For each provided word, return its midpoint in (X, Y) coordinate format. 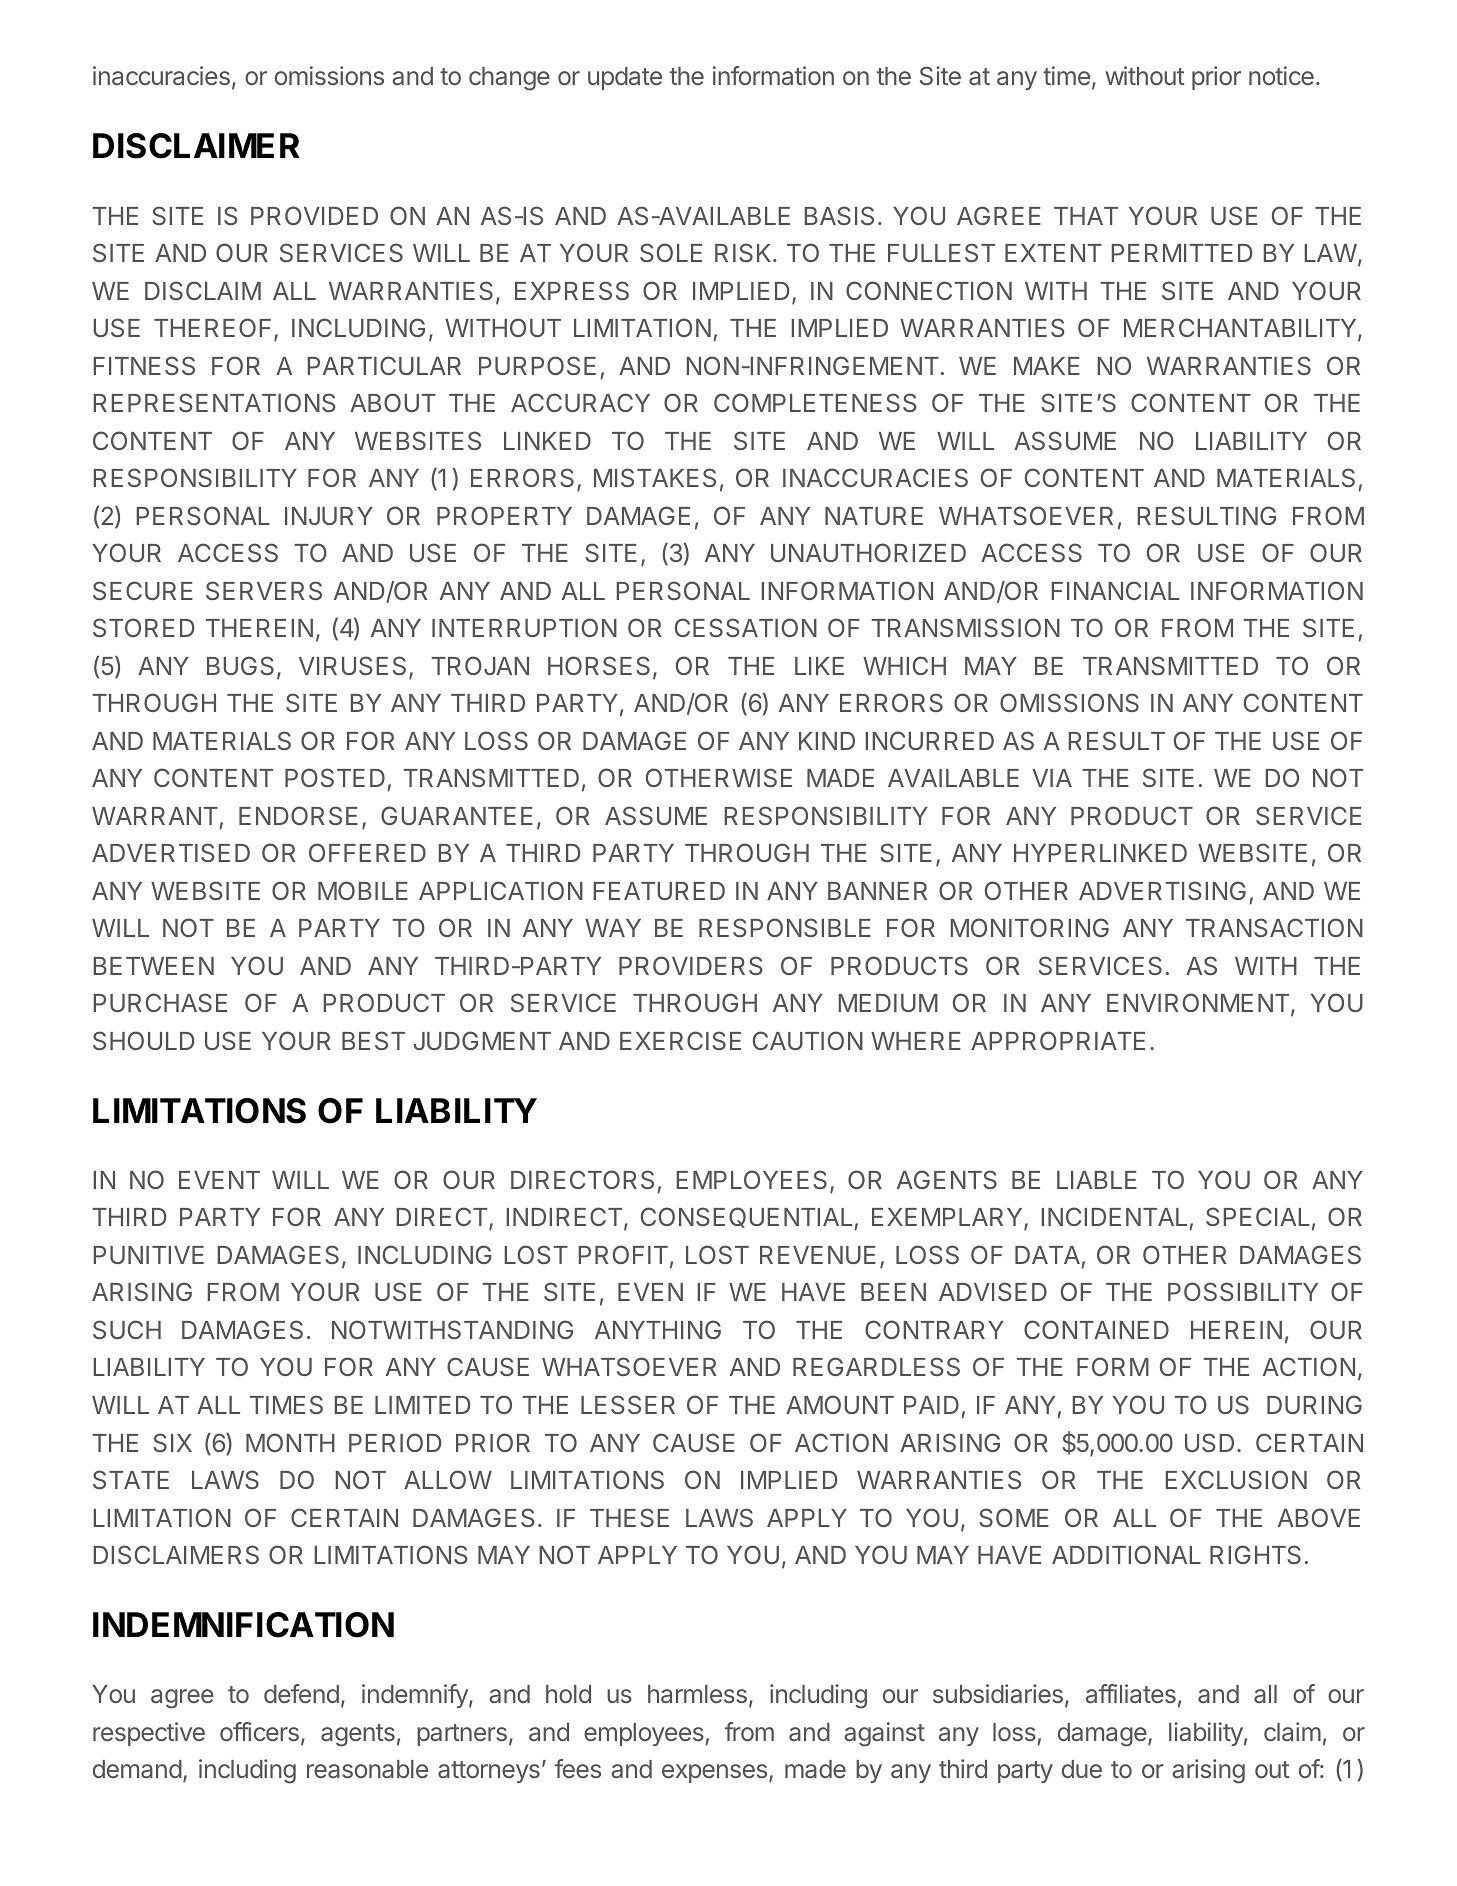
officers (259, 1731)
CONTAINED (1096, 1329)
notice (1281, 75)
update (625, 78)
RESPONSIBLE (785, 927)
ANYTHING (658, 1329)
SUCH (127, 1329)
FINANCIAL (1115, 590)
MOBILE (363, 890)
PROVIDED (314, 215)
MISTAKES (655, 477)
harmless (697, 1694)
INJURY (329, 516)
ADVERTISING (1162, 890)
